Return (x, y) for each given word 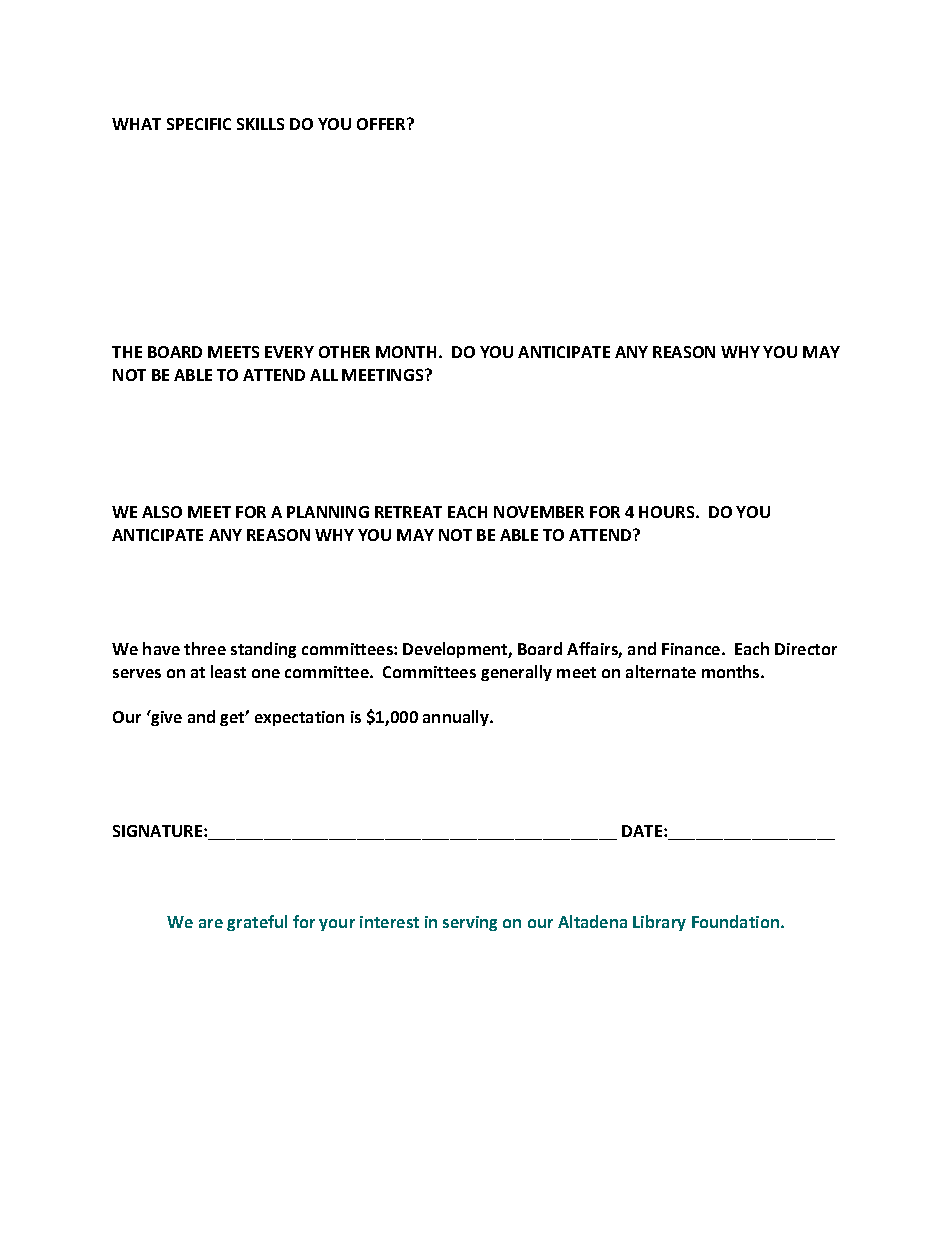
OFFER (382, 124)
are (211, 923)
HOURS (668, 512)
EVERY (289, 352)
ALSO (162, 512)
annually (457, 718)
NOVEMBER (539, 512)
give (165, 718)
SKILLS (260, 124)
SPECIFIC (199, 124)
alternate (661, 671)
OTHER (344, 352)
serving (470, 923)
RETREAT (408, 512)
